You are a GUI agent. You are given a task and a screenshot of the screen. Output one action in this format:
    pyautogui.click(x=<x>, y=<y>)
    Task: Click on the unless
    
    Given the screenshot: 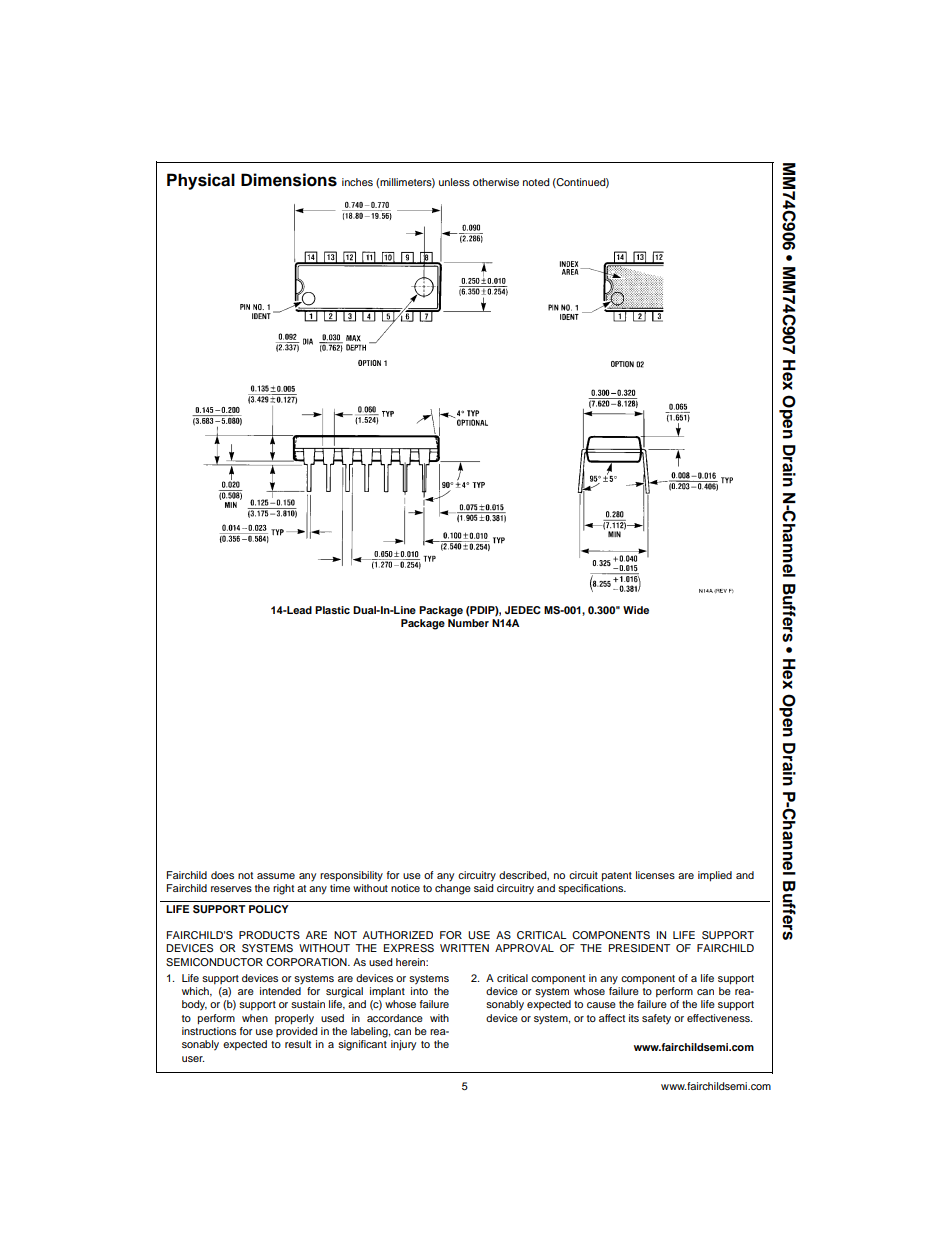 What is the action you would take?
    pyautogui.click(x=454, y=182)
